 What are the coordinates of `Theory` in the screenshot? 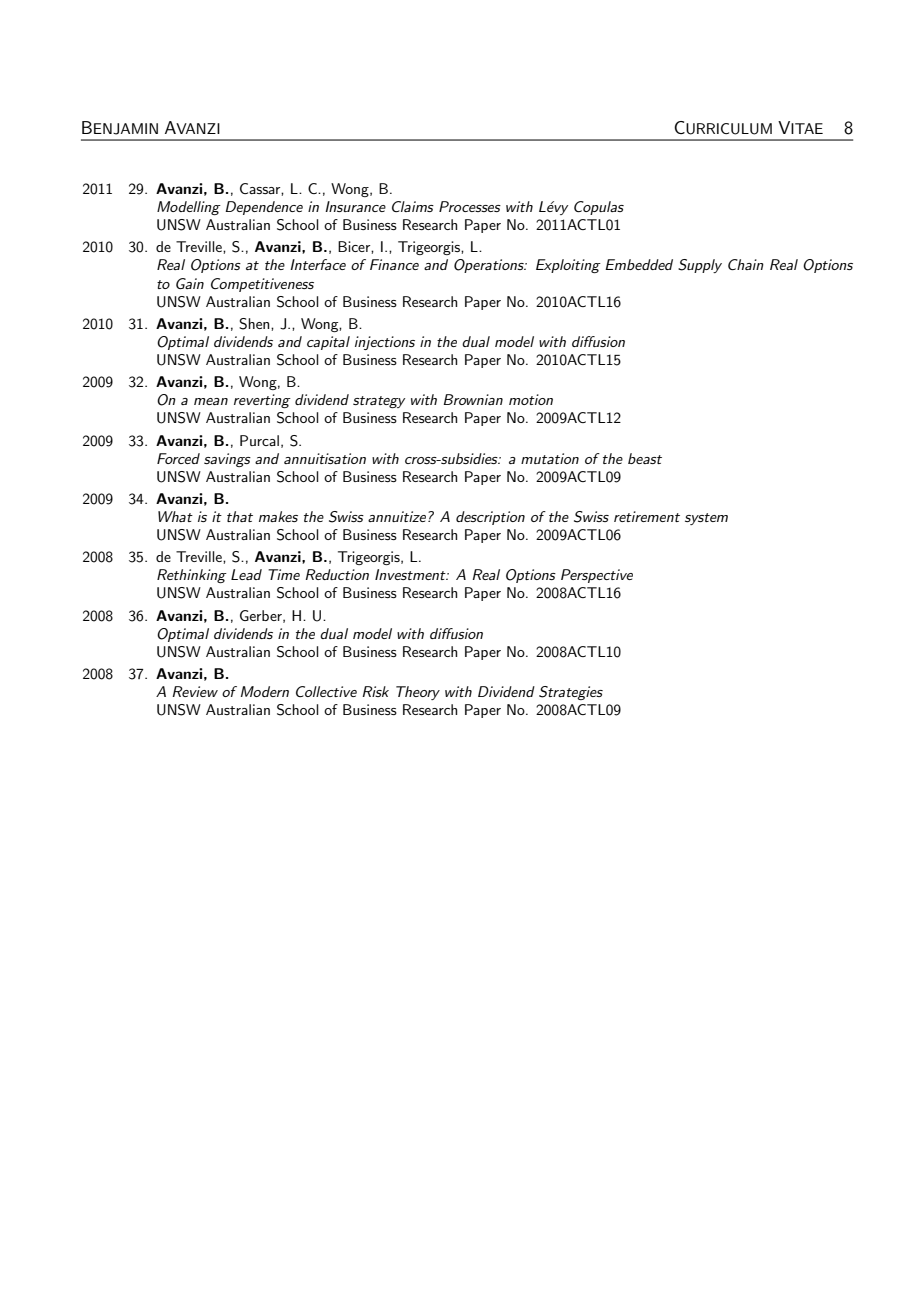 It's located at (418, 693).
